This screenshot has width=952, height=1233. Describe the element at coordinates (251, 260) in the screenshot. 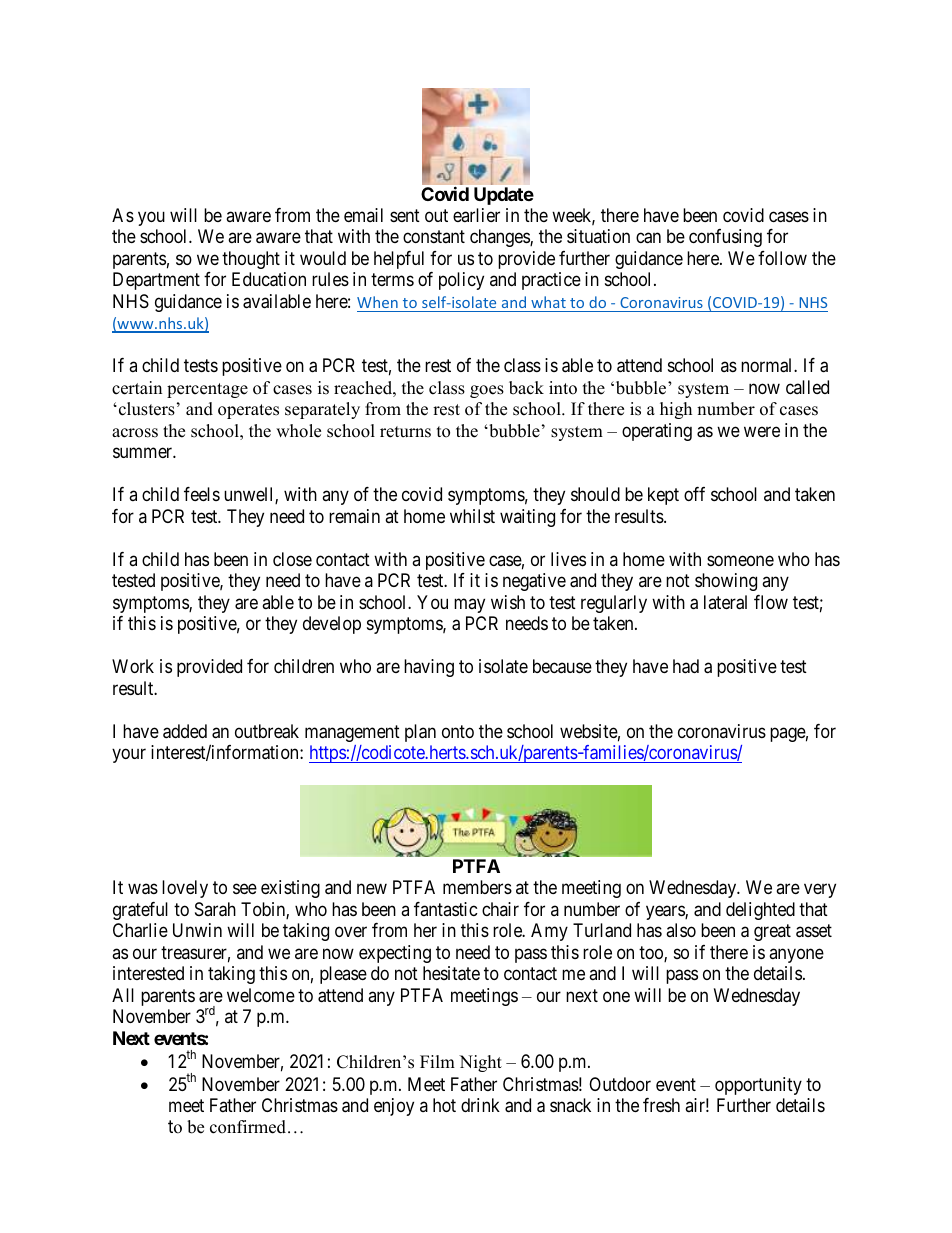

I see `thought` at that location.
